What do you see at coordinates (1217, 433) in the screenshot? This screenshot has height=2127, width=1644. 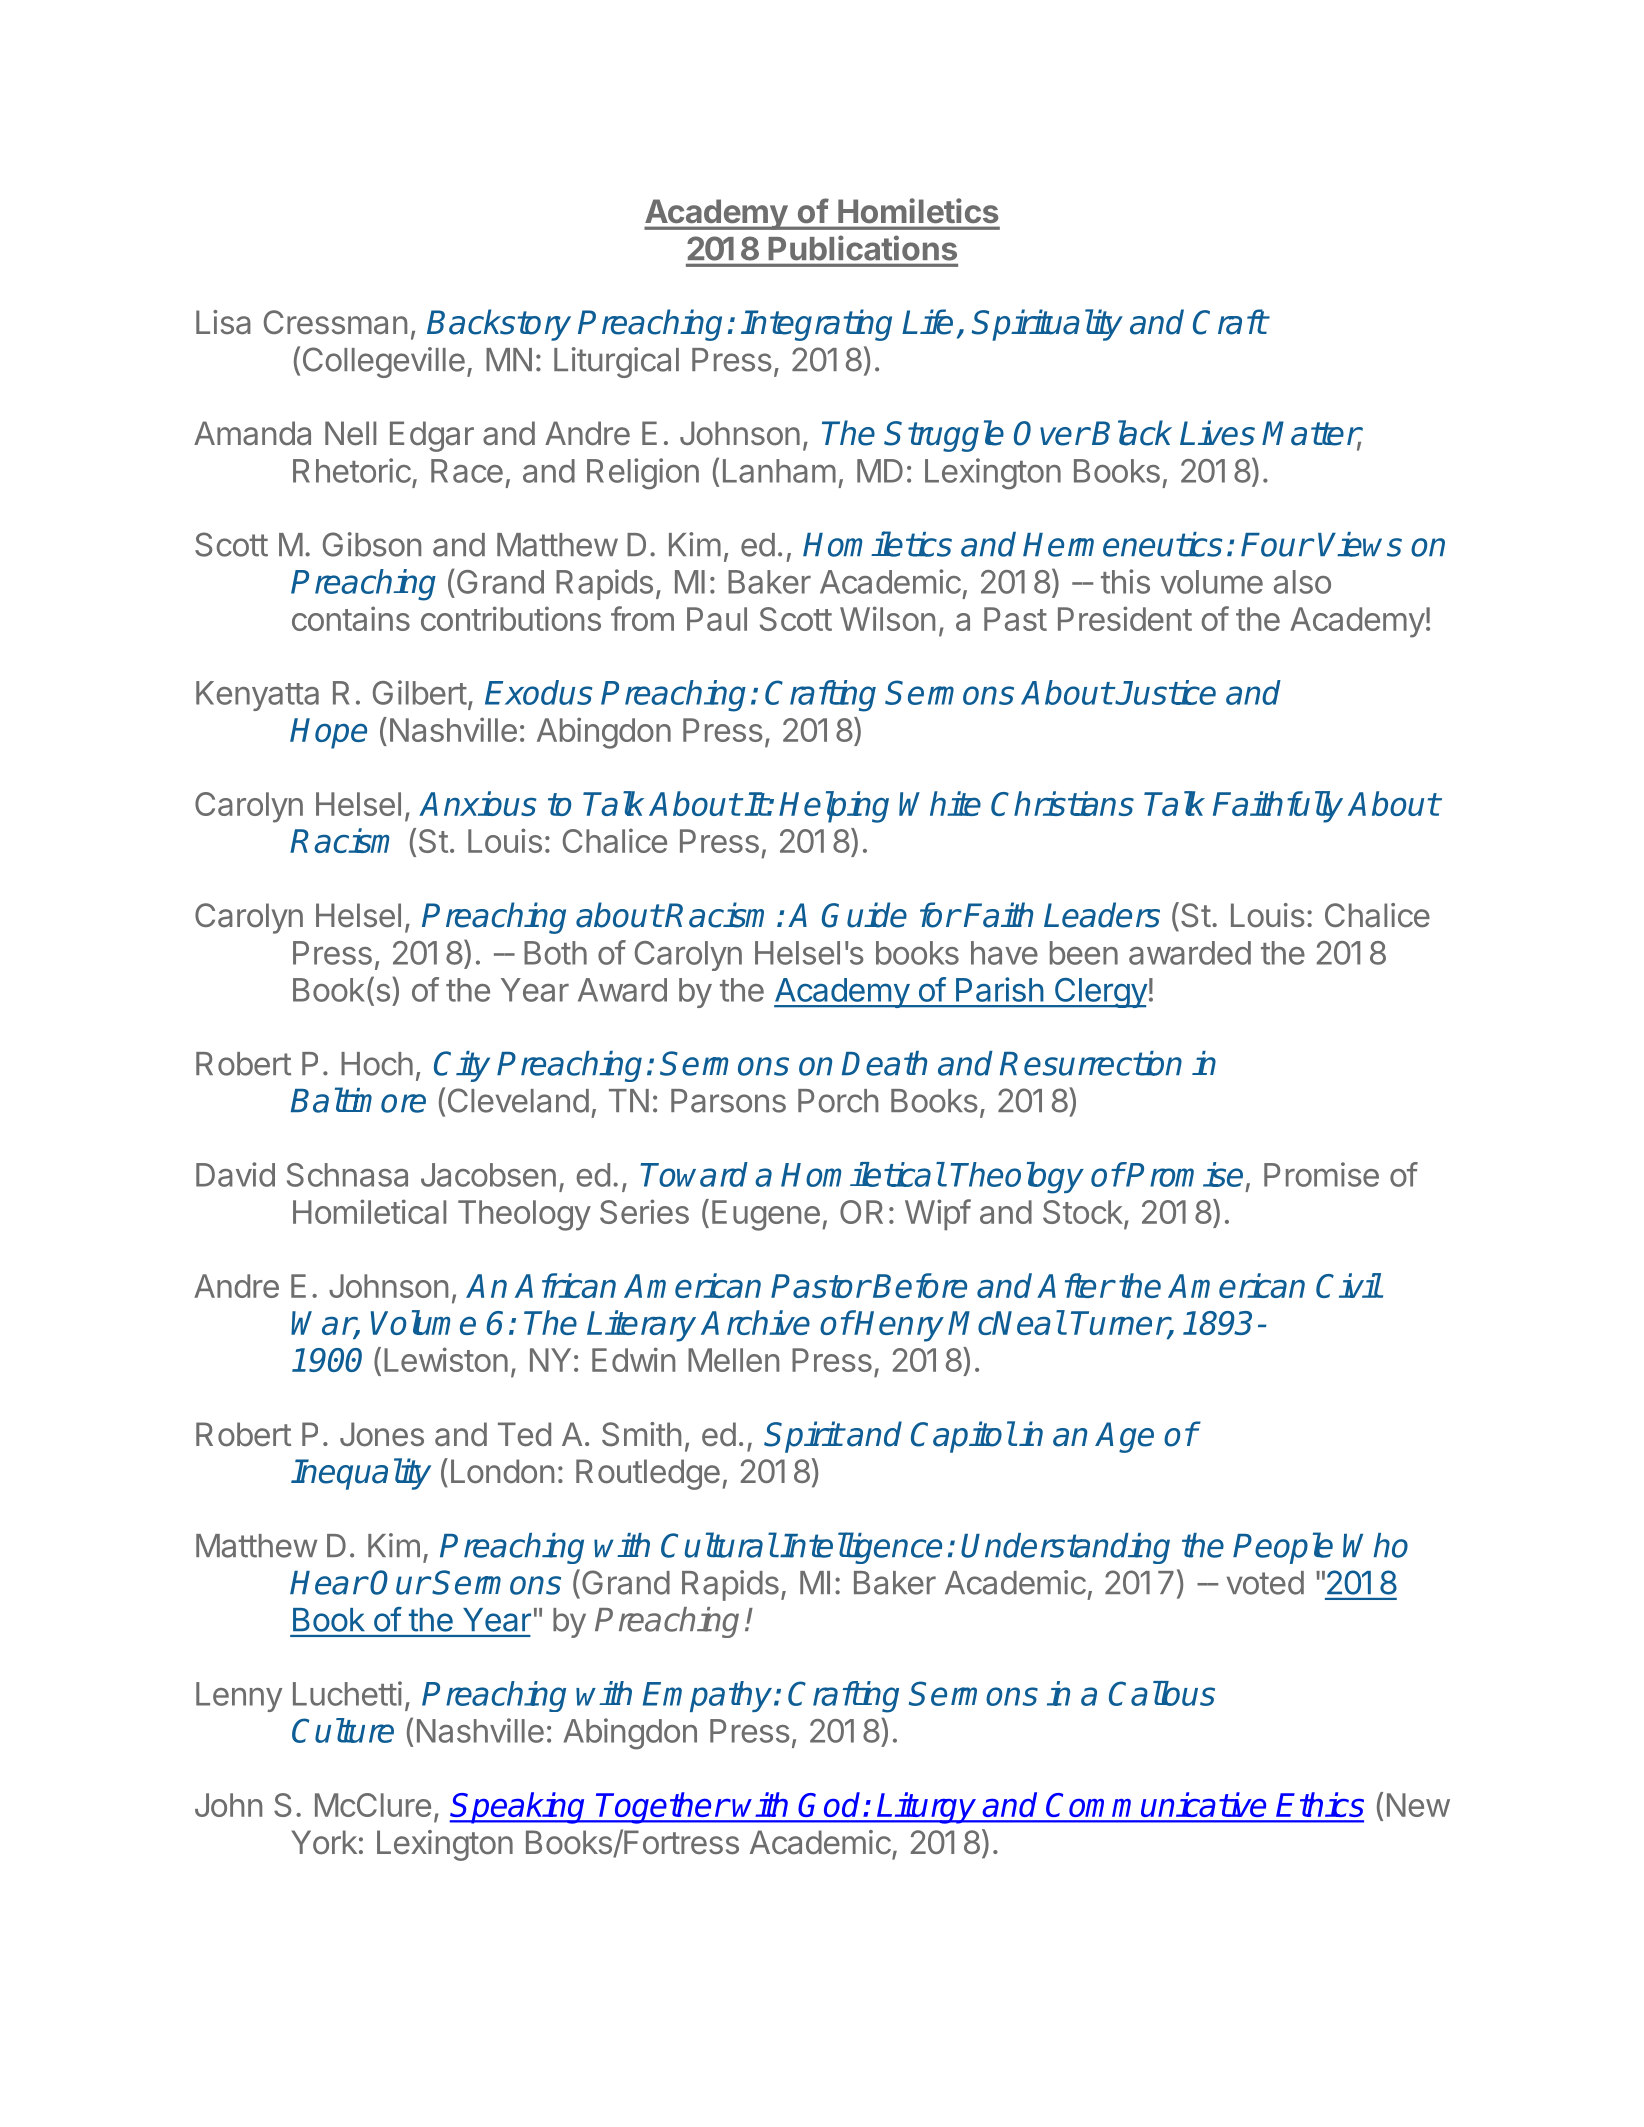 I see `Lives` at bounding box center [1217, 433].
